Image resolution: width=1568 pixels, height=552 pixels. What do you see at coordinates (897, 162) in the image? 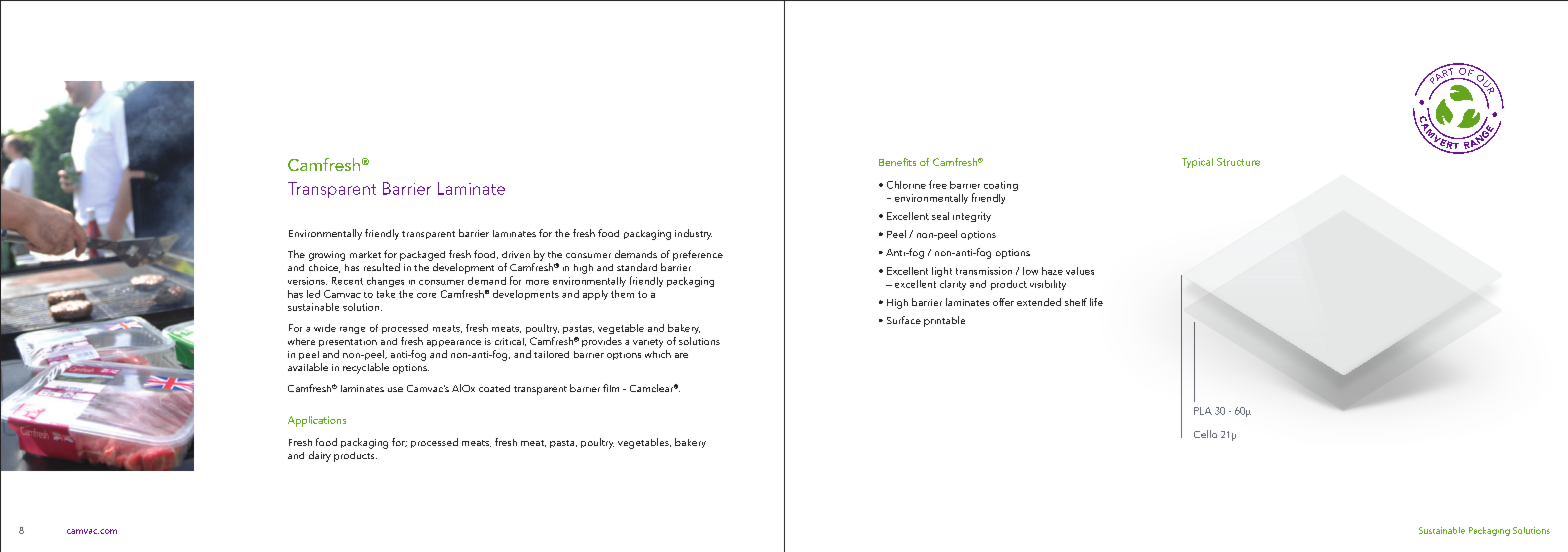
I see `Benefits` at bounding box center [897, 162].
